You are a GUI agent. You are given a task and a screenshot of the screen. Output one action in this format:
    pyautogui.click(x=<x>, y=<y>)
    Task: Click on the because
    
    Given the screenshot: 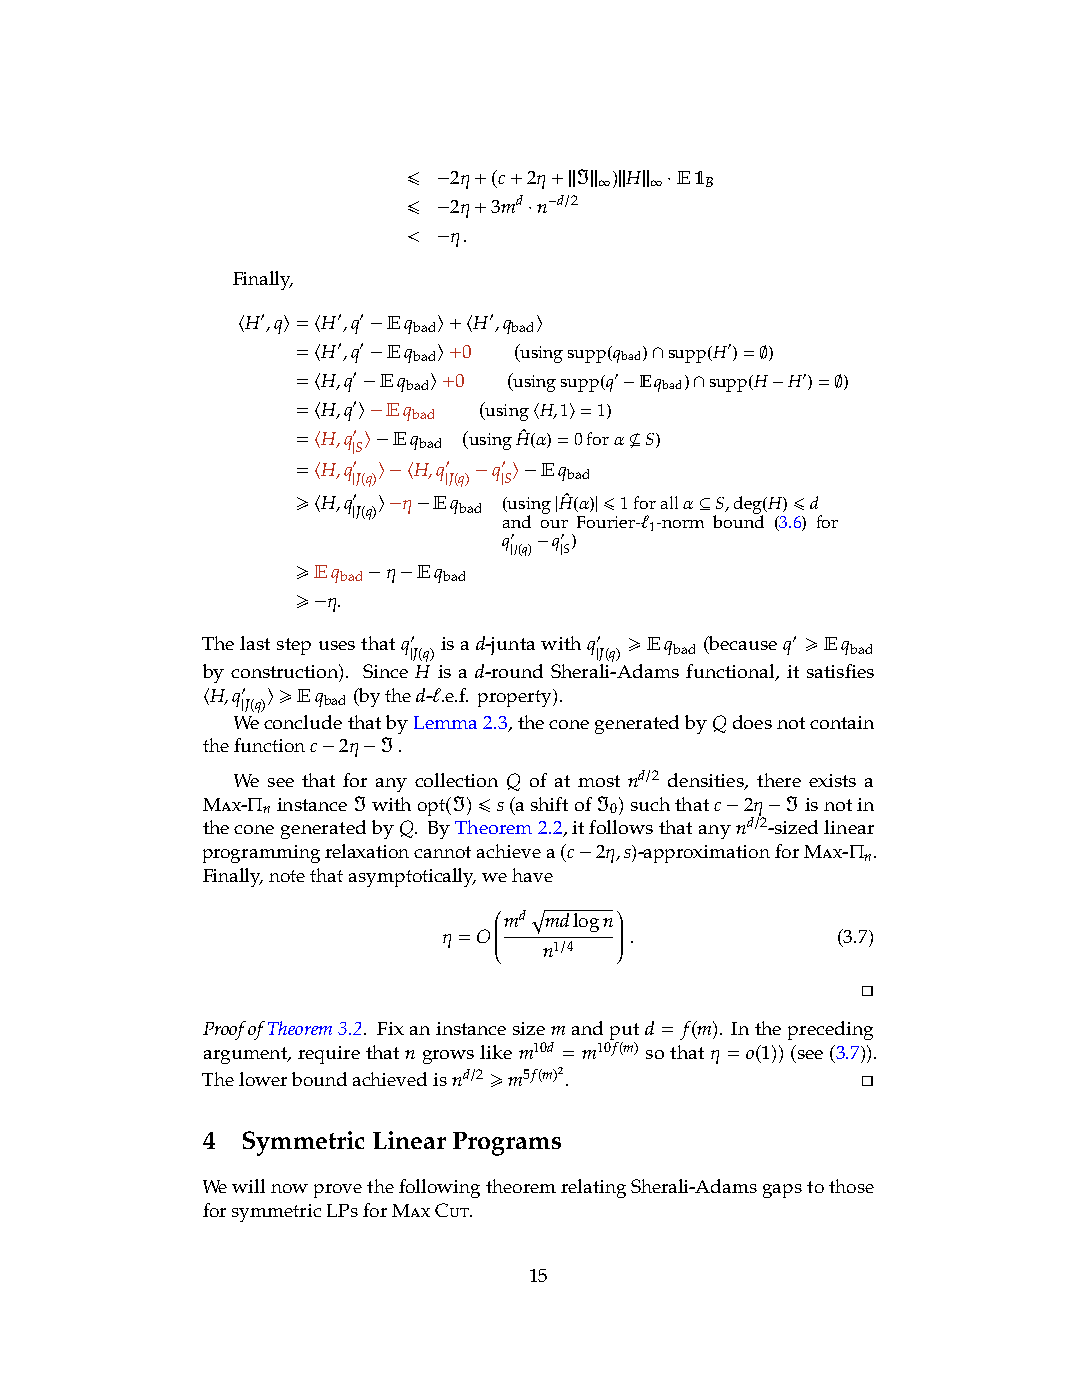 What is the action you would take?
    pyautogui.click(x=742, y=644)
